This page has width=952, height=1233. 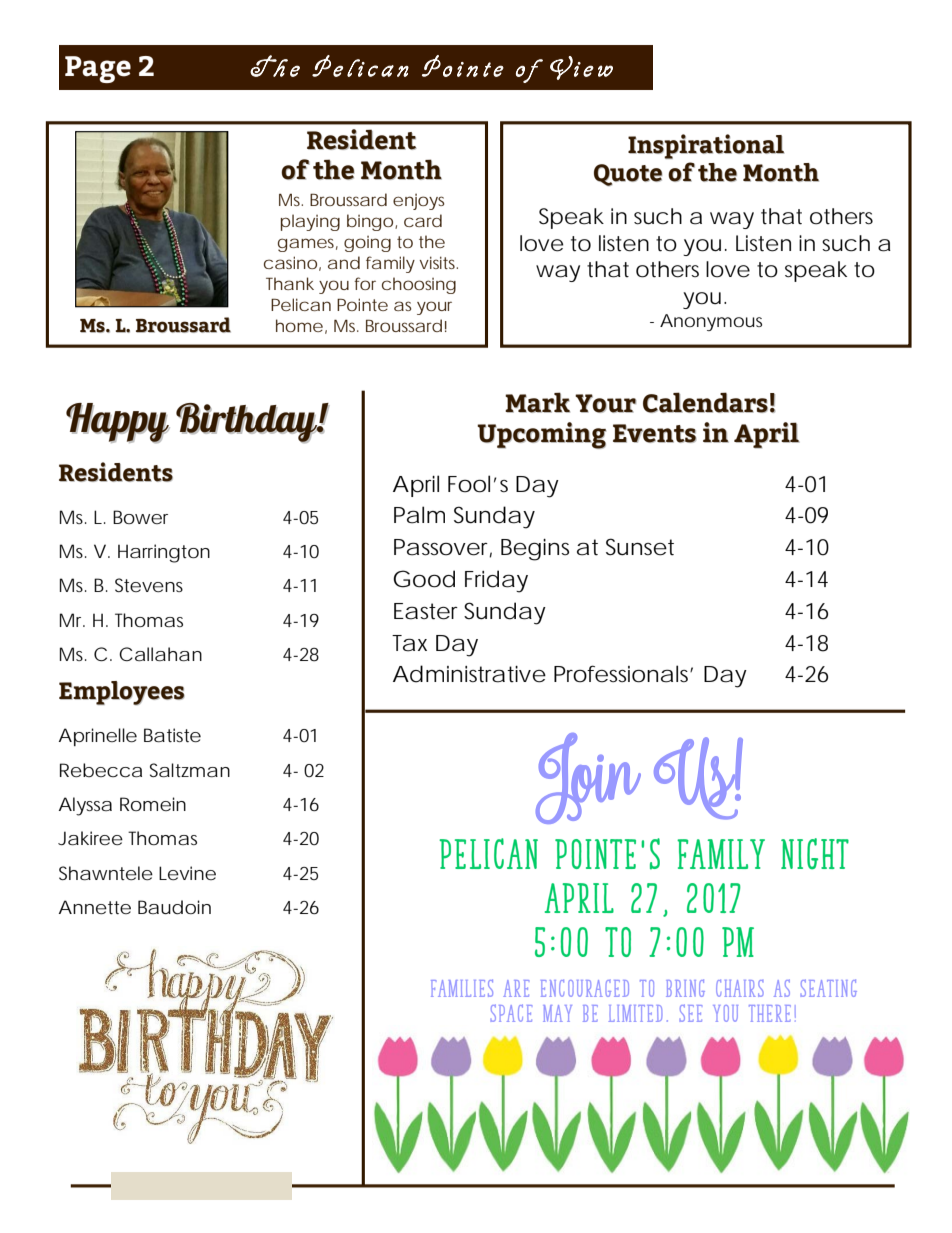 What do you see at coordinates (740, 988) in the page?
I see `chairs` at bounding box center [740, 988].
